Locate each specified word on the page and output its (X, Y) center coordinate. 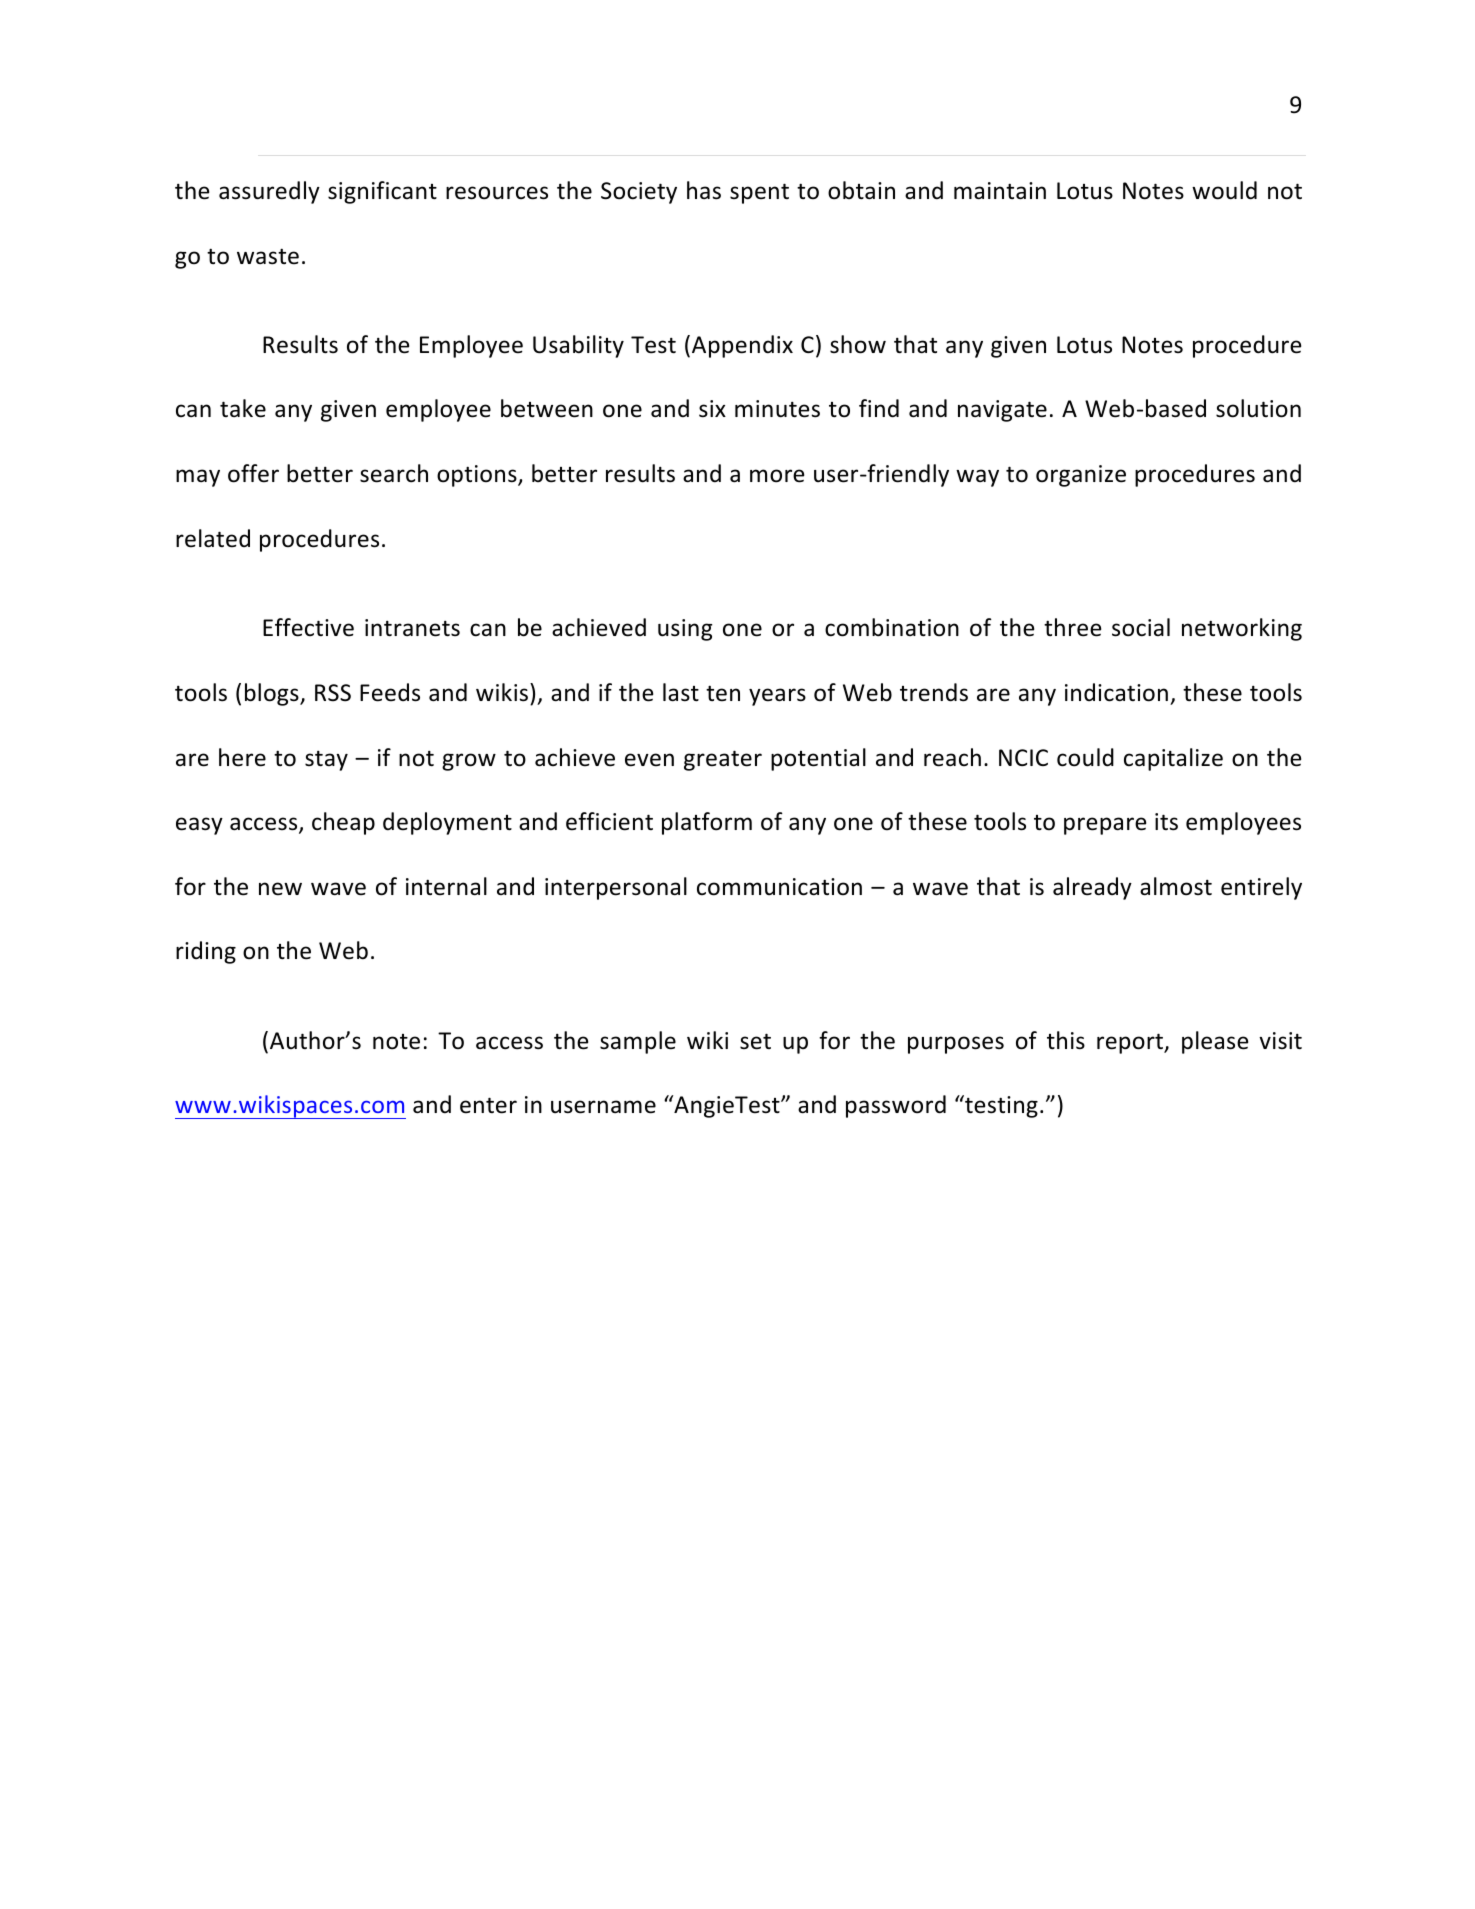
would (1224, 190)
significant (382, 192)
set (755, 1041)
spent (759, 193)
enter (488, 1105)
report (1131, 1043)
